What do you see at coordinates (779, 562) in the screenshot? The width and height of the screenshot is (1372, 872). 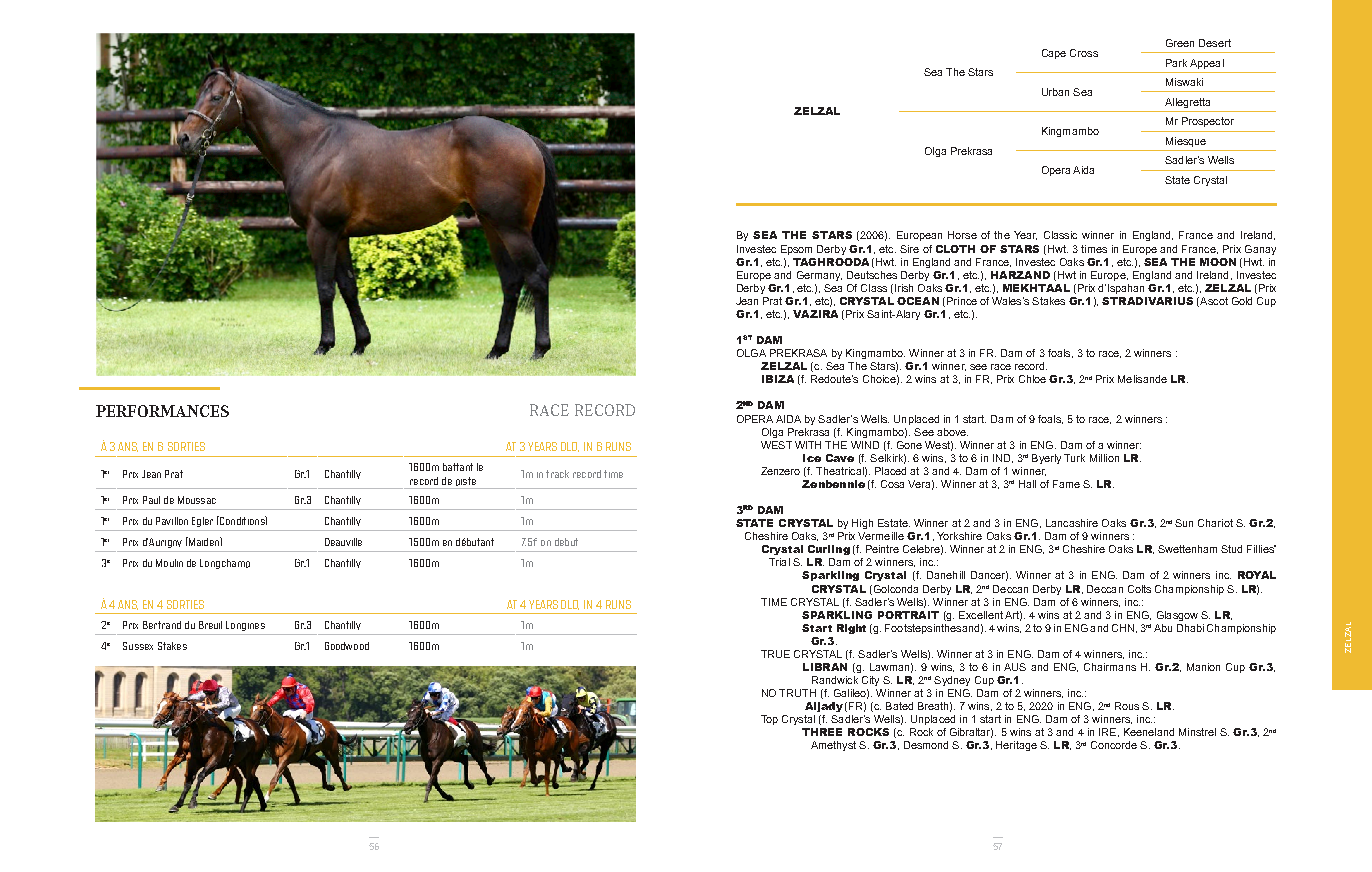 I see `Trial` at bounding box center [779, 562].
